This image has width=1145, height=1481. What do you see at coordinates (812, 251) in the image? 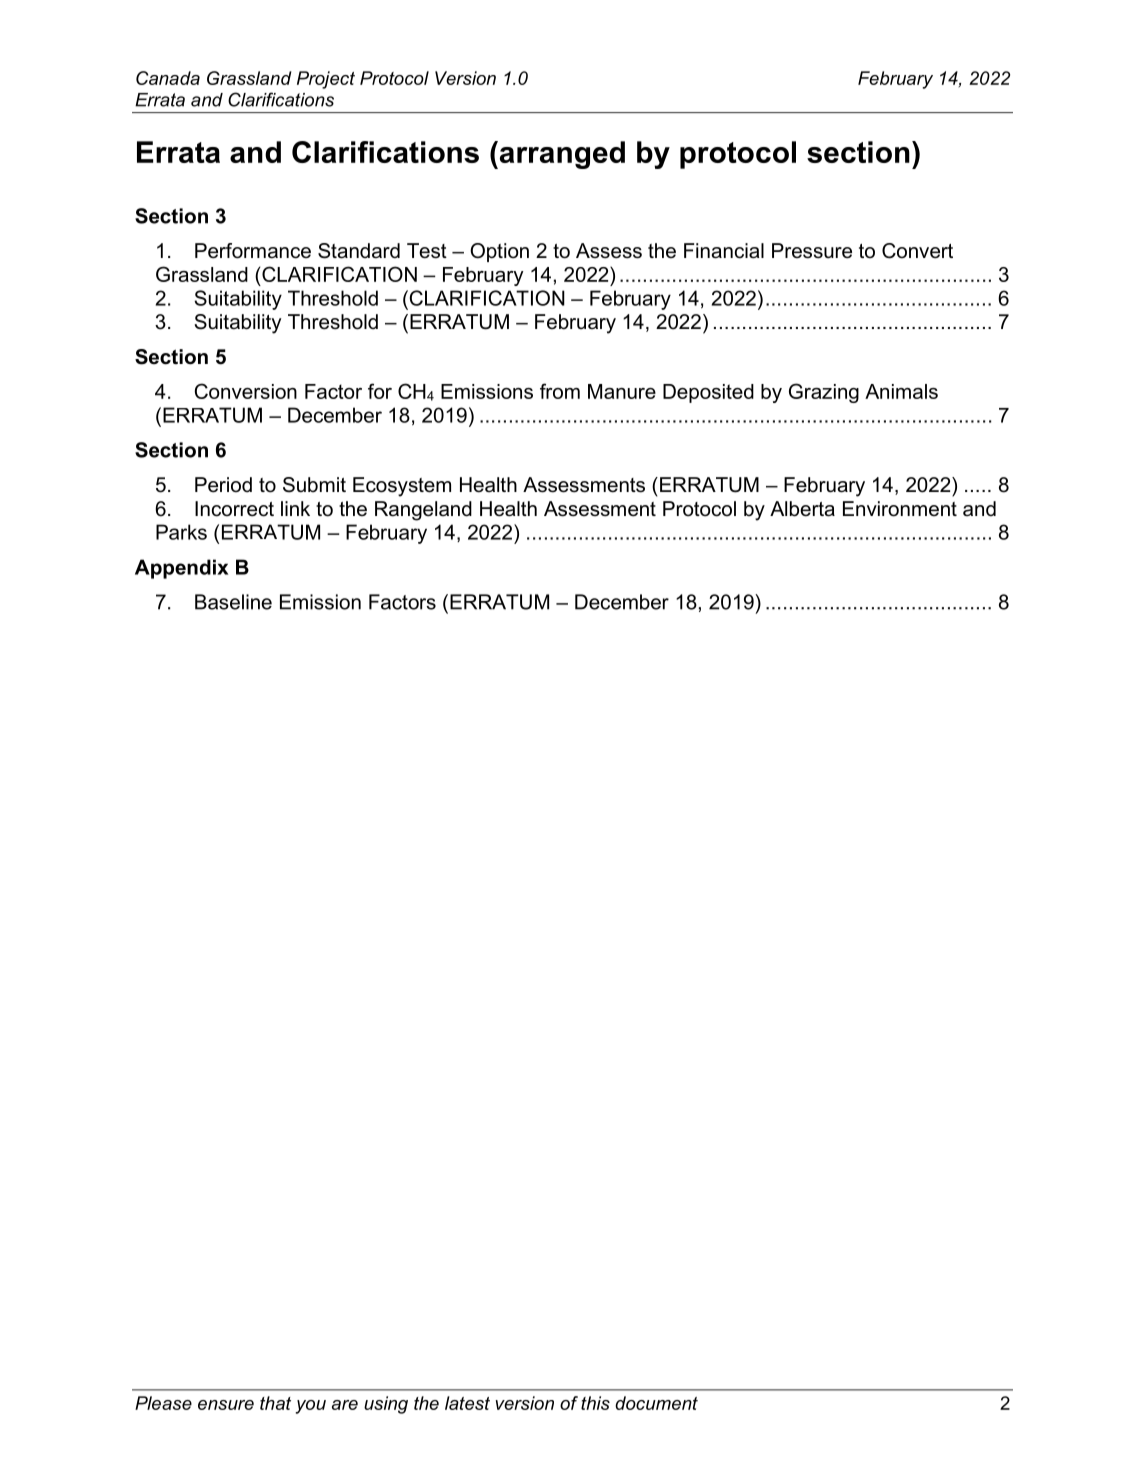
I see `Pressure` at bounding box center [812, 251].
